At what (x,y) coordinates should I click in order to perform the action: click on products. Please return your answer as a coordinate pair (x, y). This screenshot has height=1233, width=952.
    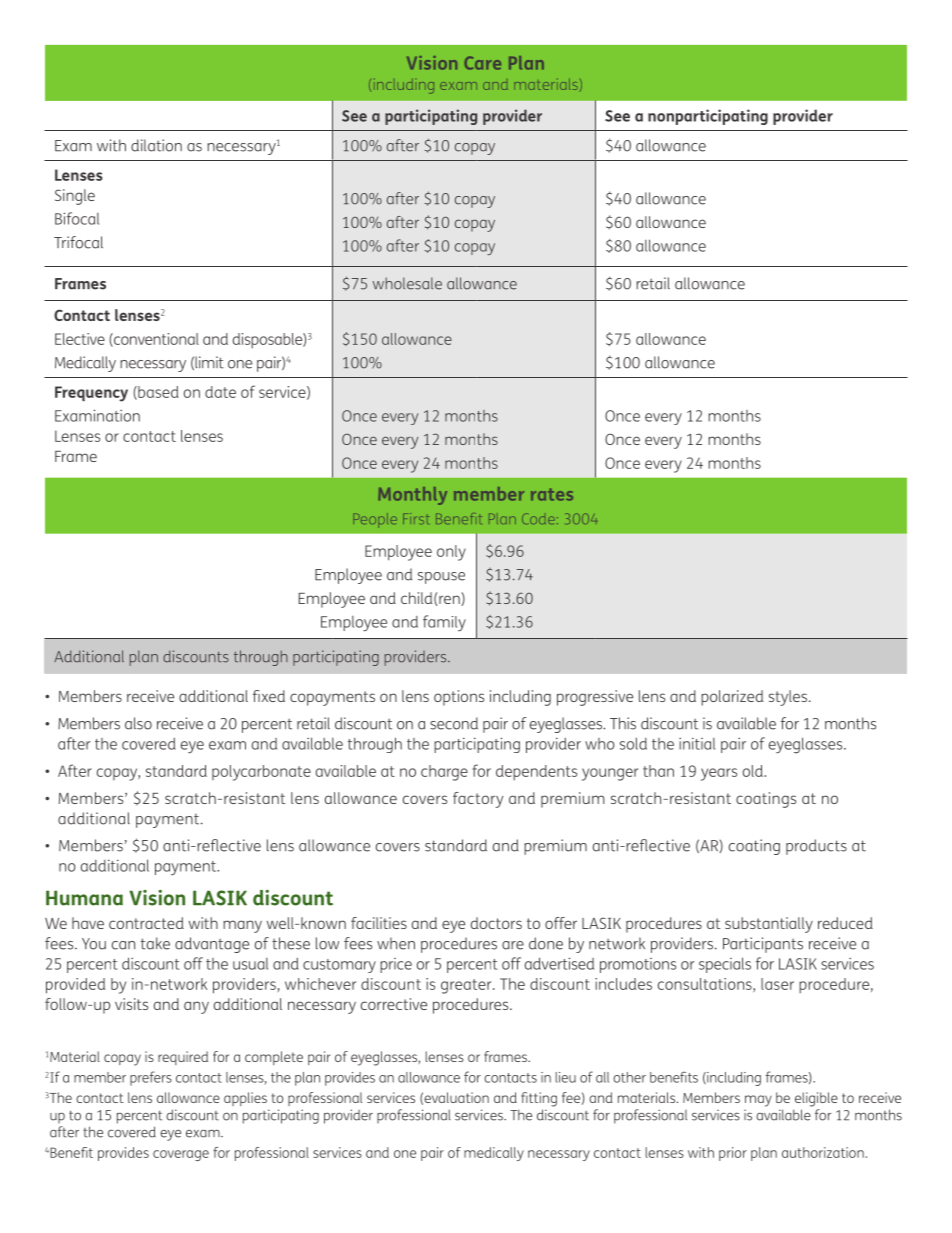
    Looking at the image, I should click on (816, 847).
